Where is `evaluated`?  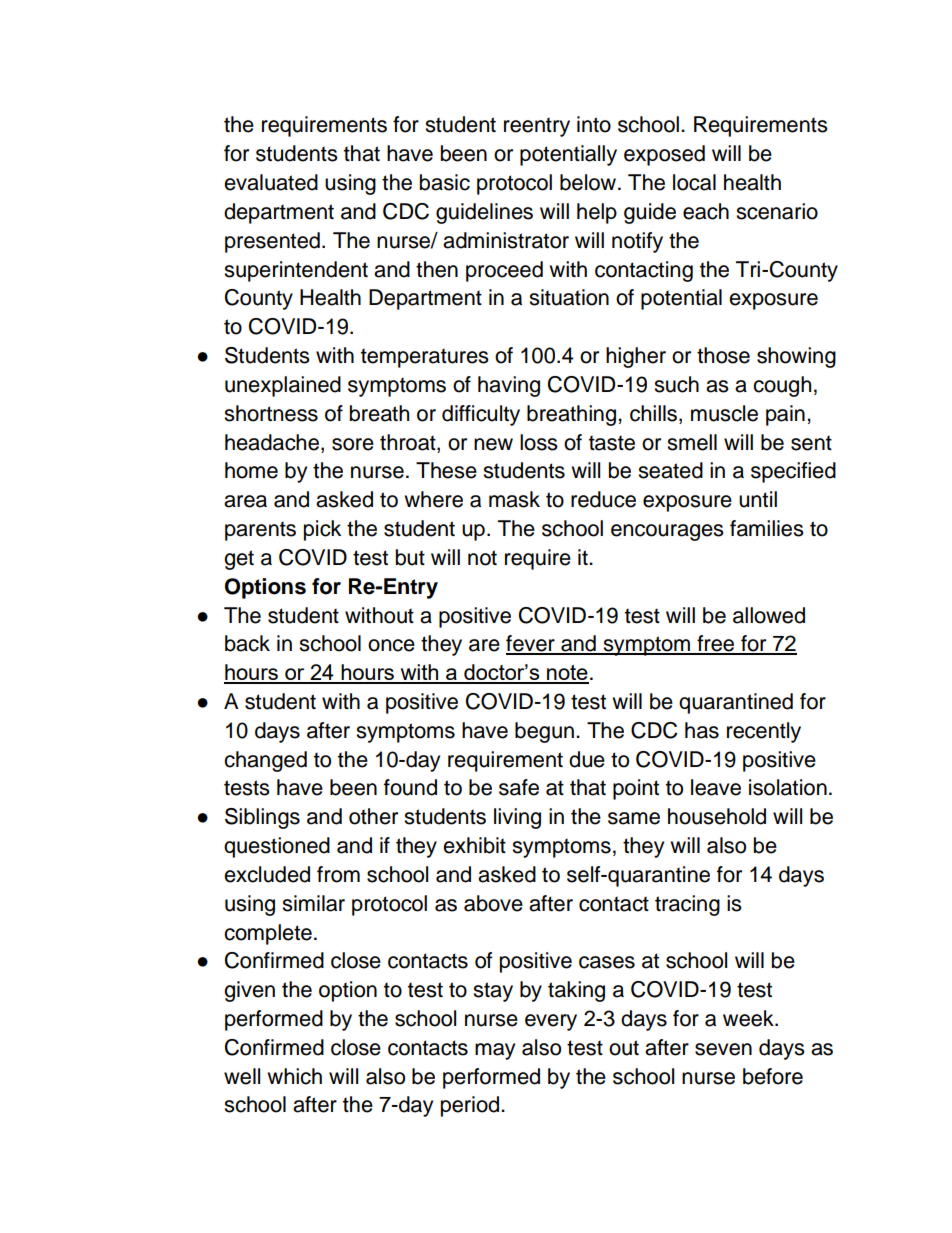 evaluated is located at coordinates (271, 182).
